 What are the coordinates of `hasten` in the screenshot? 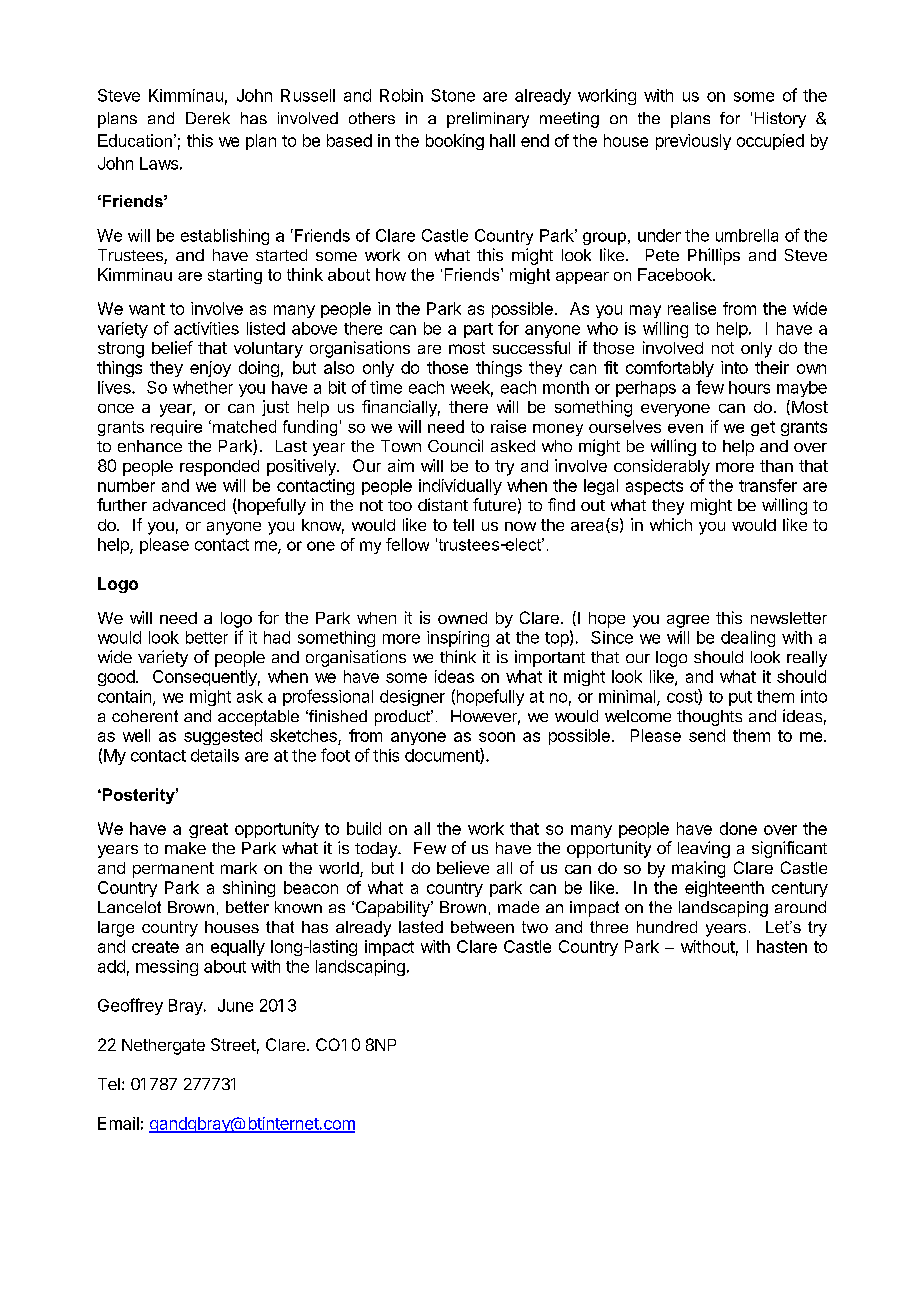 It's located at (782, 946).
